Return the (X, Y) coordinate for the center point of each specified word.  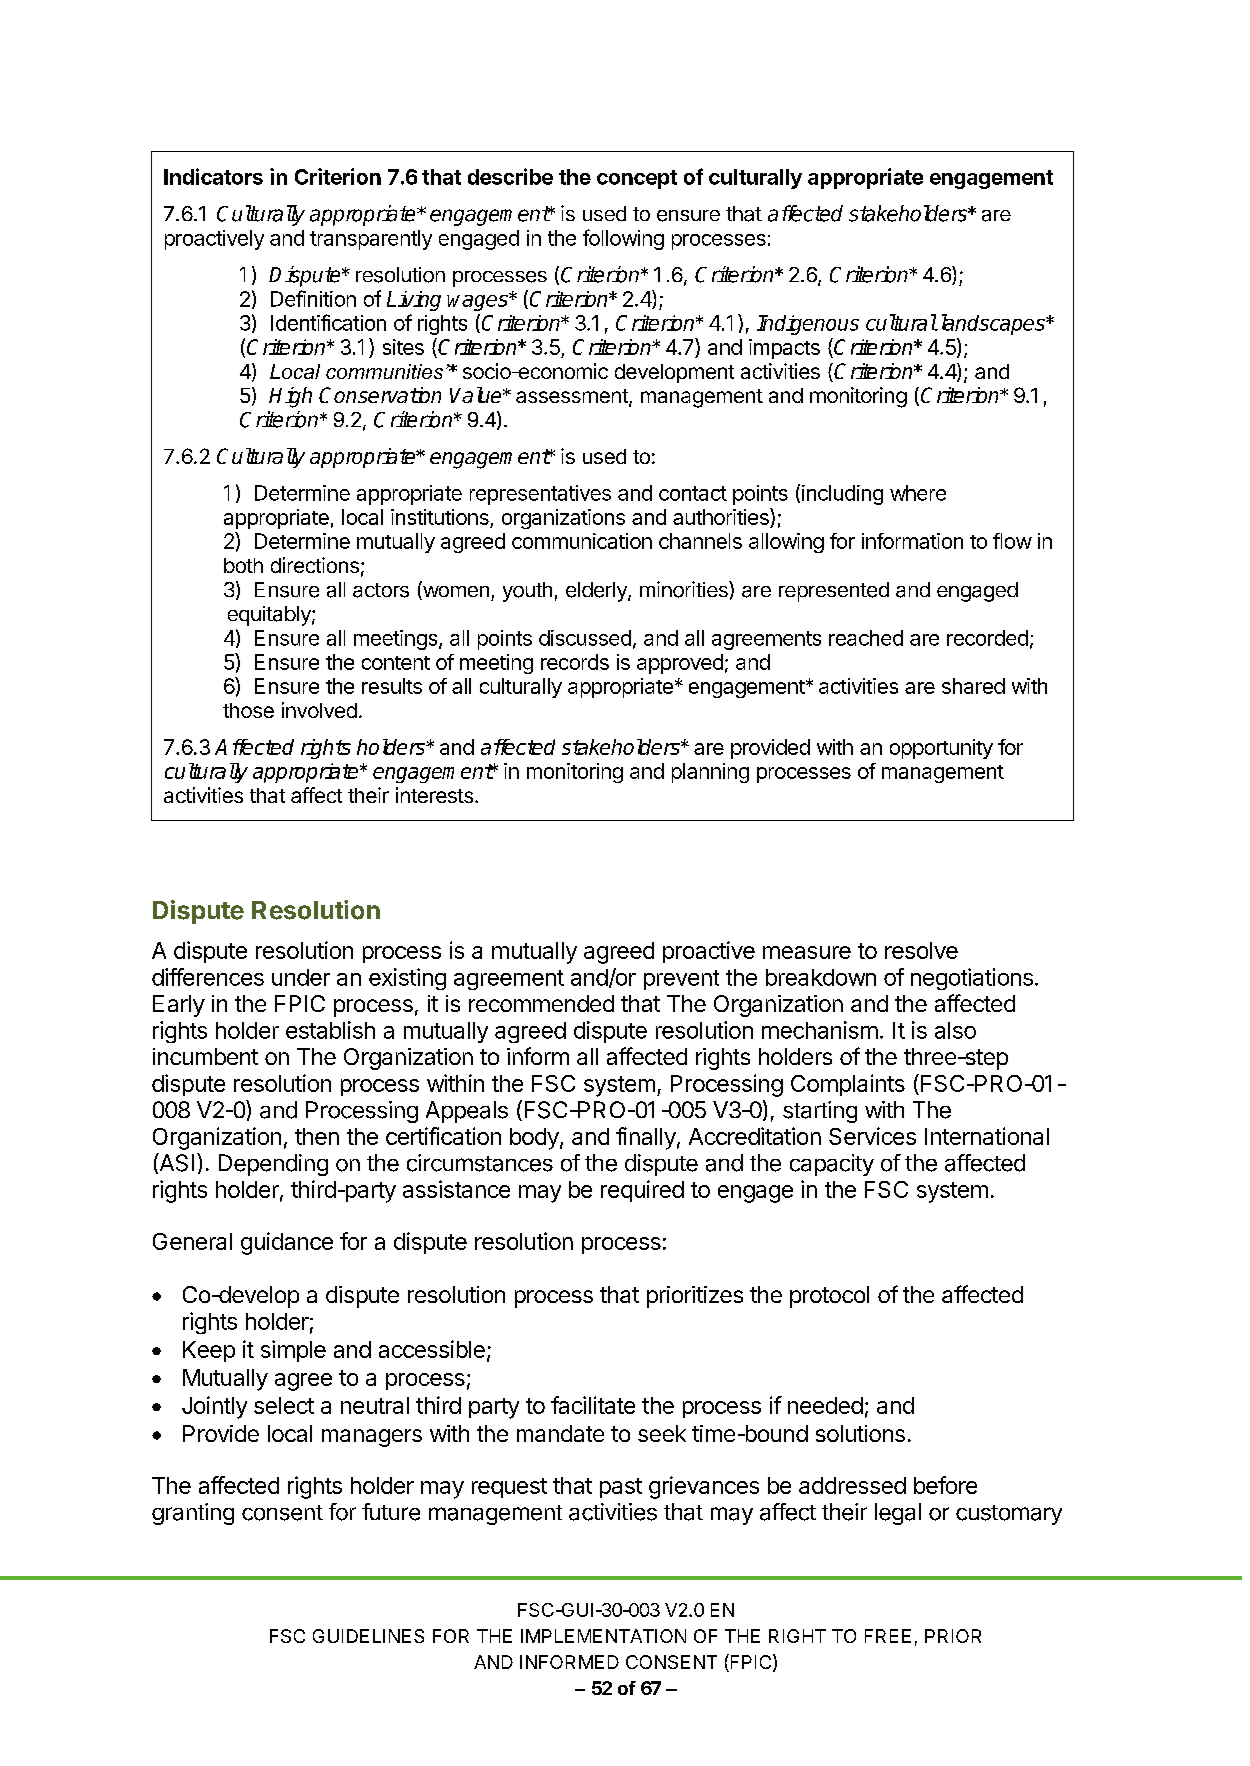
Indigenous (808, 325)
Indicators (213, 176)
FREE (888, 1636)
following (623, 239)
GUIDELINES (368, 1636)
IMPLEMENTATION (603, 1636)
